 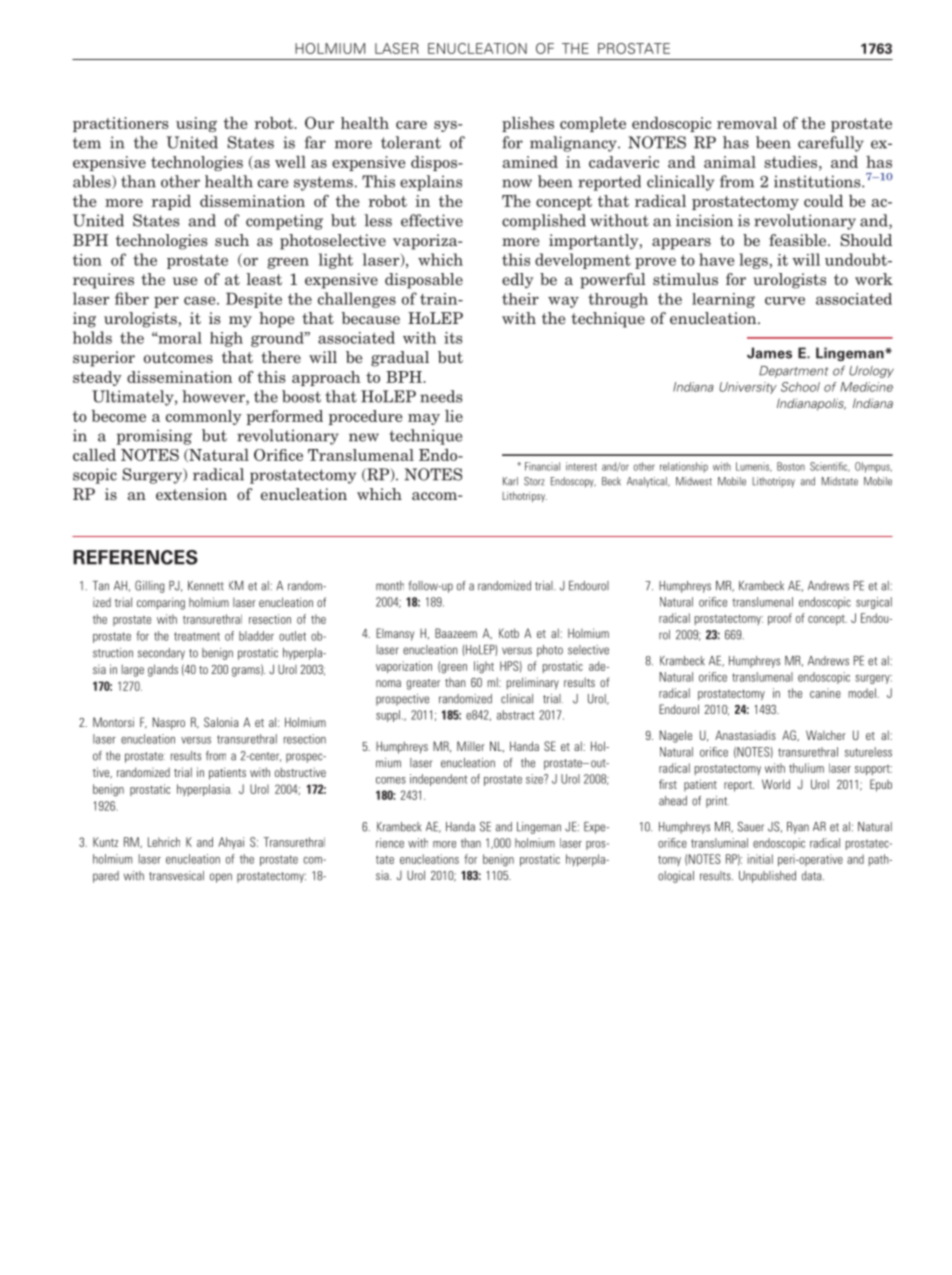 What do you see at coordinates (221, 878) in the screenshot?
I see `open` at bounding box center [221, 878].
